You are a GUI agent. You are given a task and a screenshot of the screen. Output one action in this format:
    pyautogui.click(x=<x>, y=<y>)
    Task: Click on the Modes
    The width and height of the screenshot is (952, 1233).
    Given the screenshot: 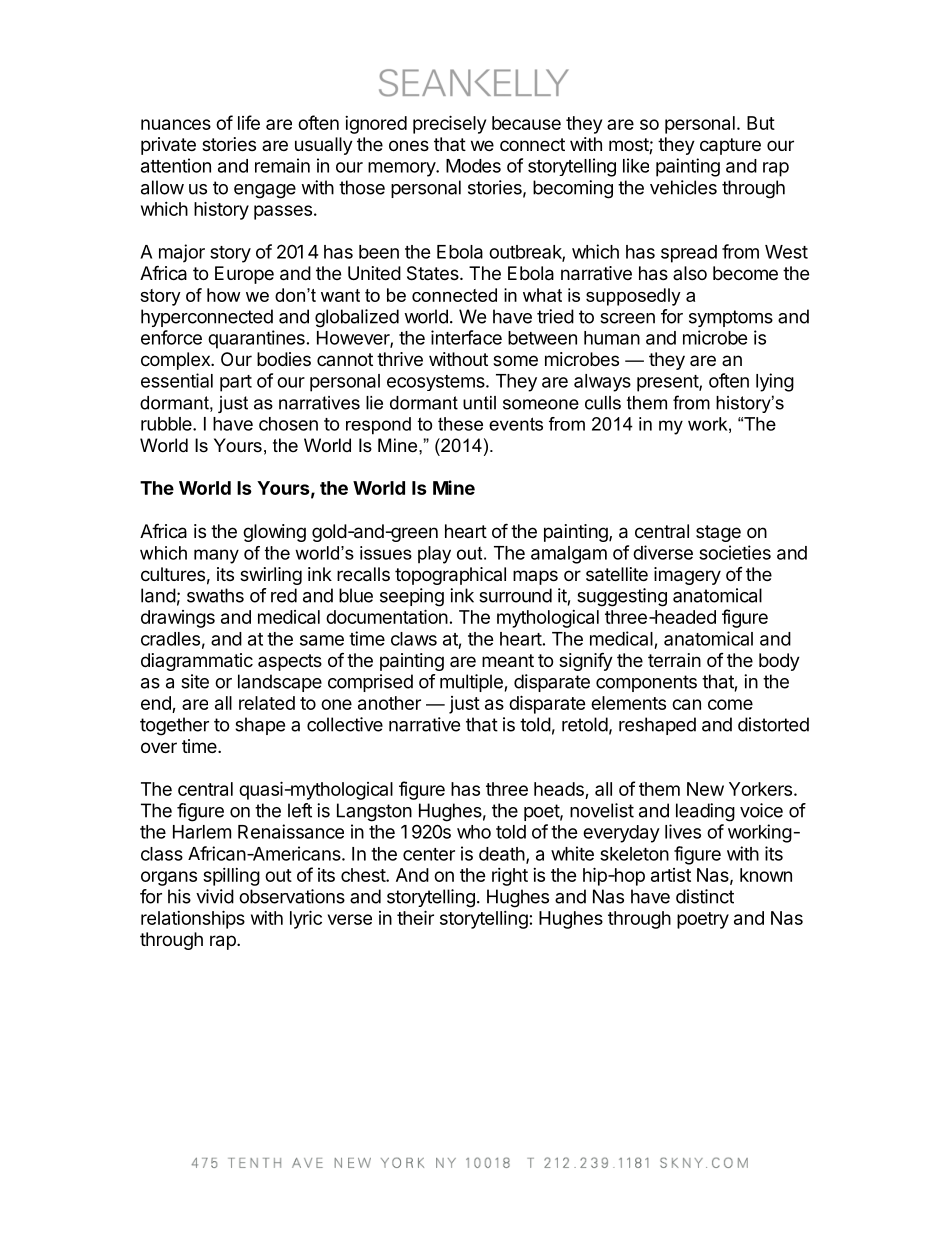 What is the action you would take?
    pyautogui.click(x=473, y=166)
